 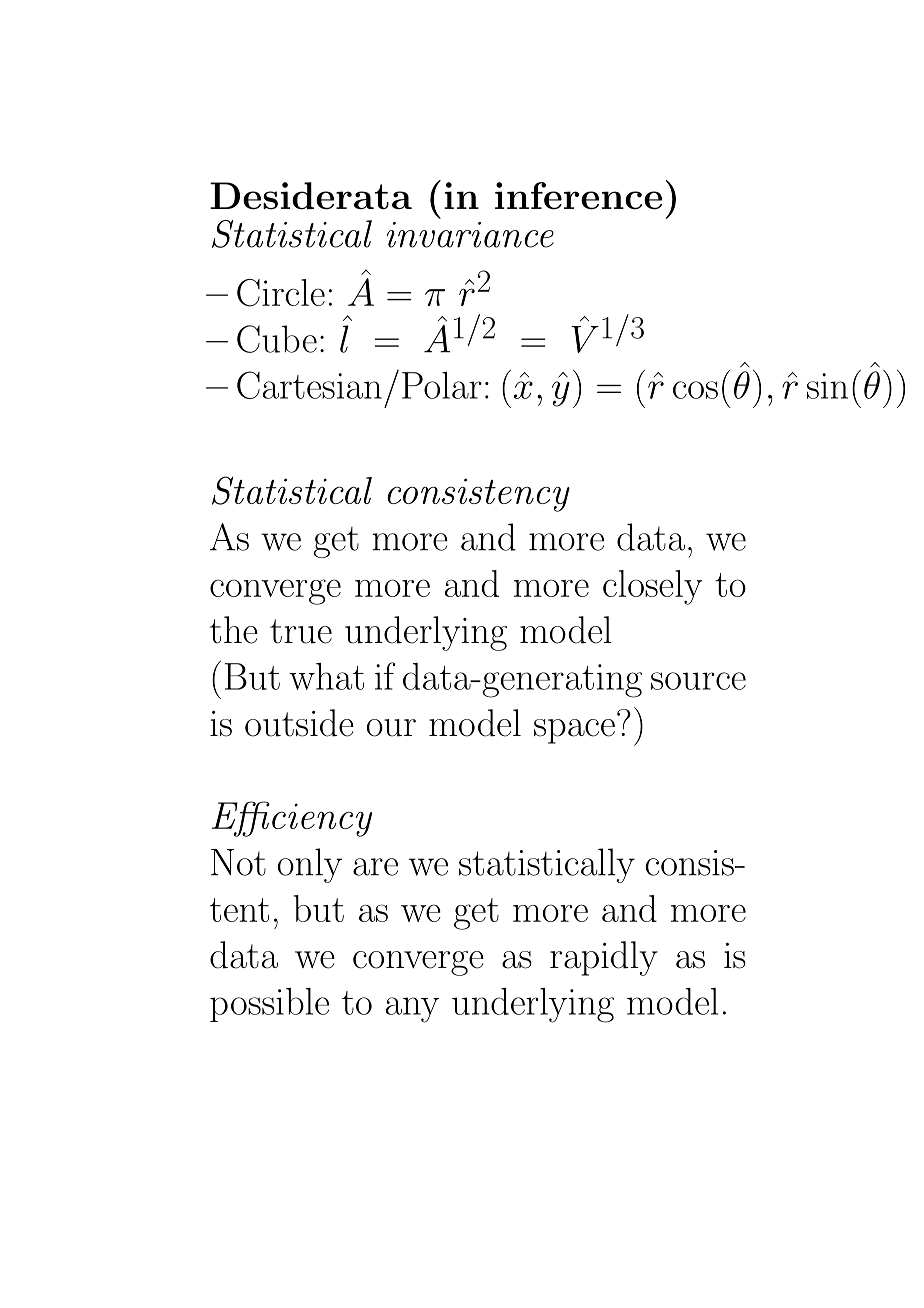 I want to click on Circle, so click(x=281, y=293).
